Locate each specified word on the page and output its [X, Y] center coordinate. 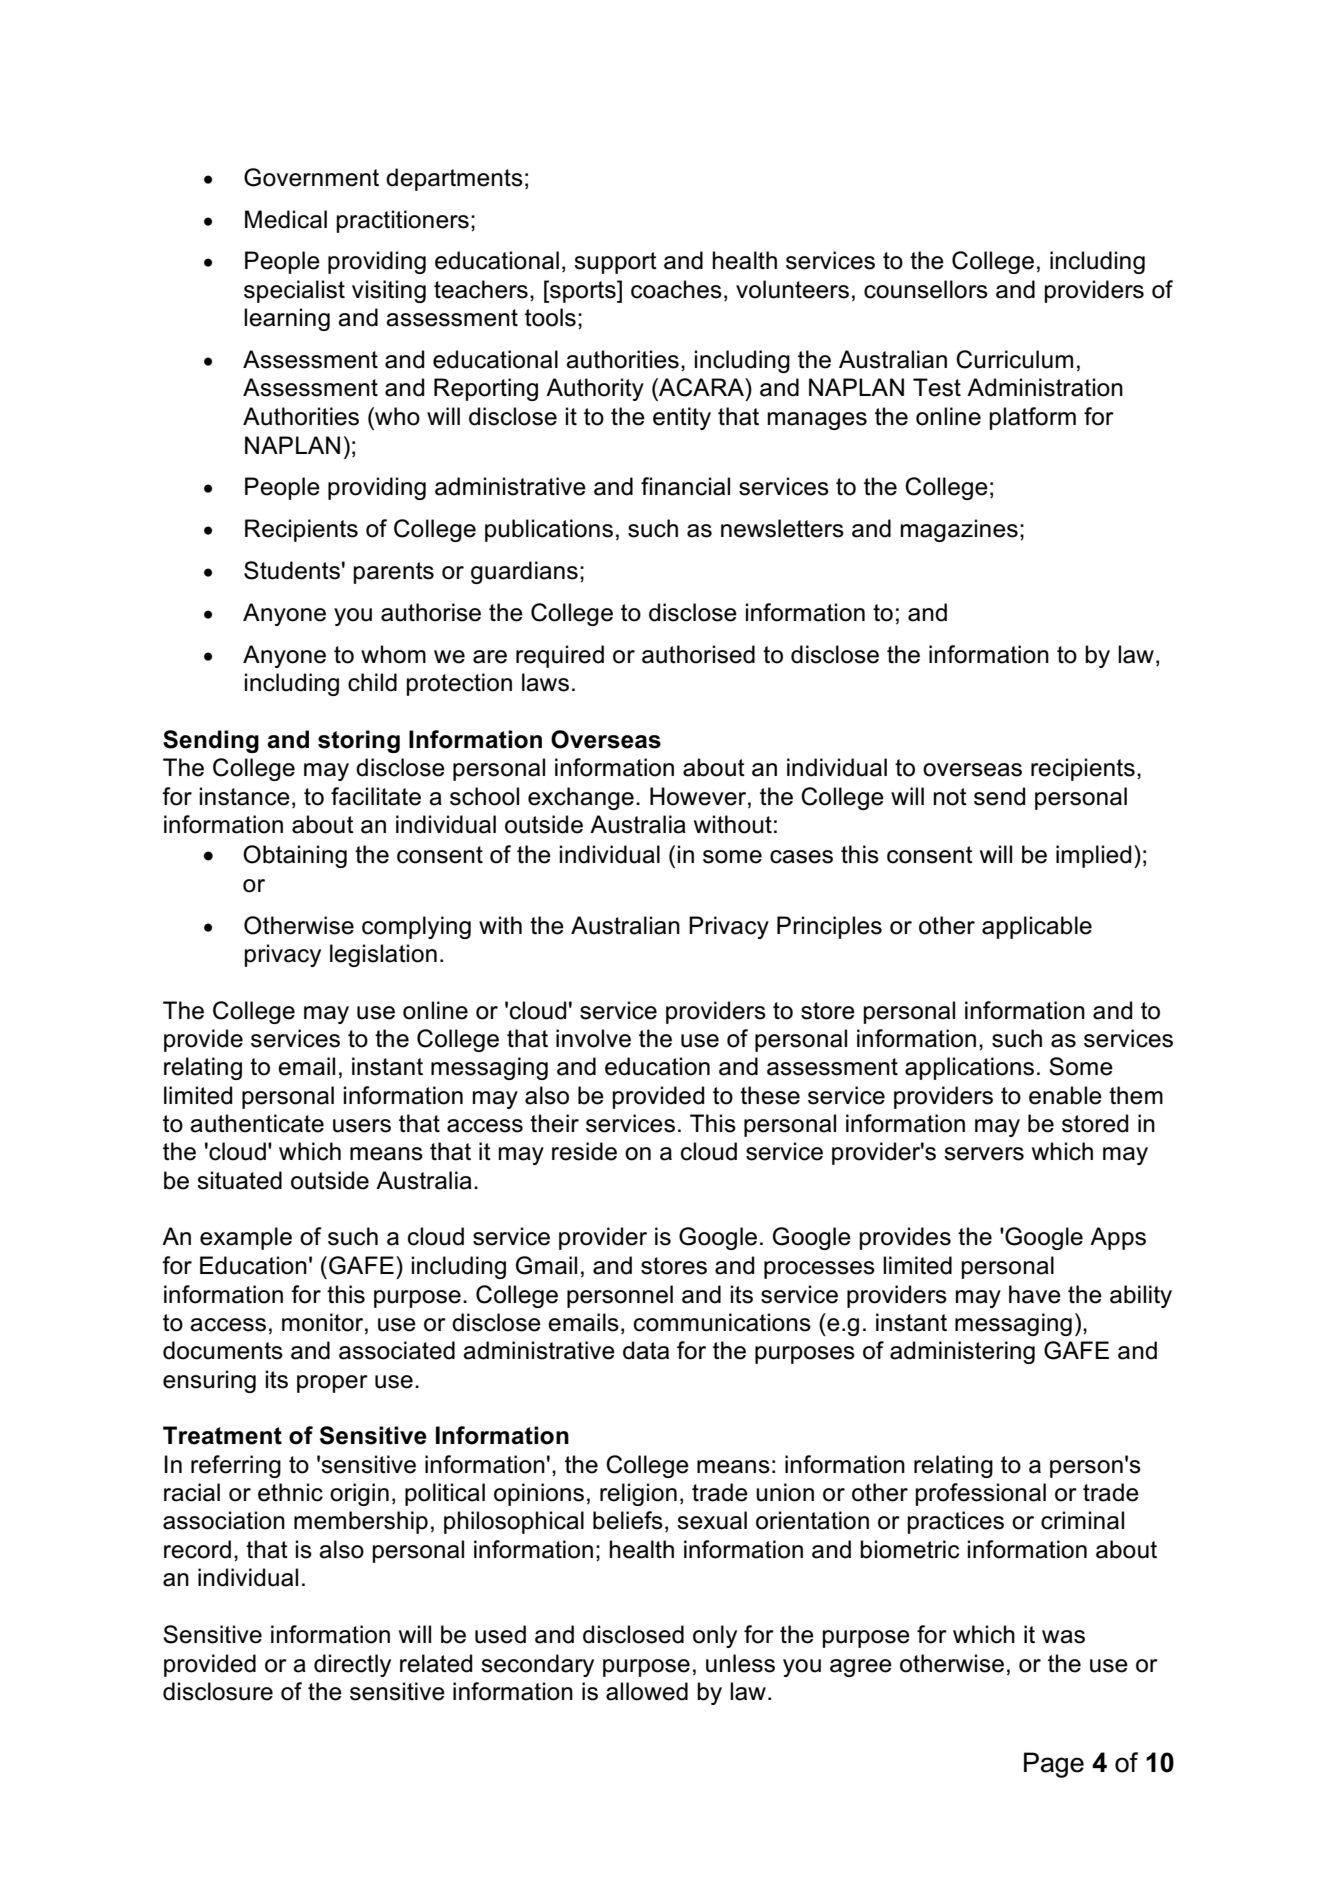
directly [352, 1665]
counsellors [926, 289]
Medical [286, 219]
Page [1054, 1765]
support [615, 263]
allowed [647, 1691]
